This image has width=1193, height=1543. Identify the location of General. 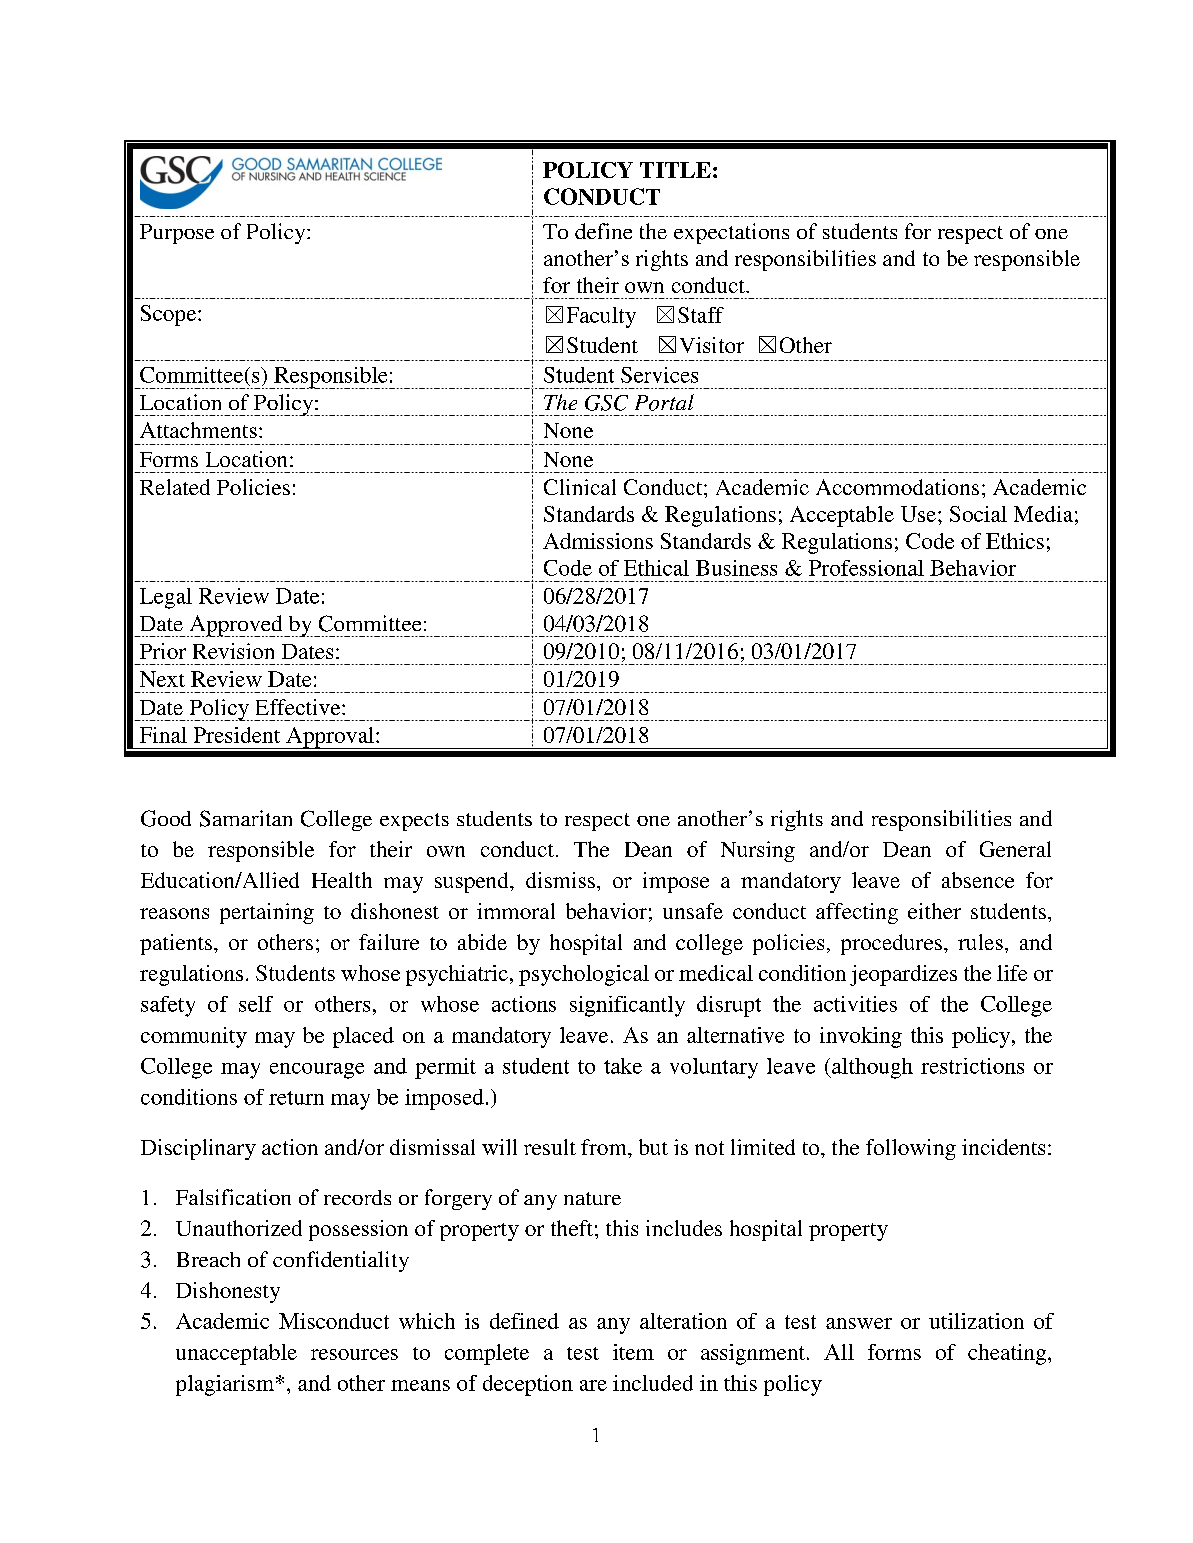
(1015, 849).
